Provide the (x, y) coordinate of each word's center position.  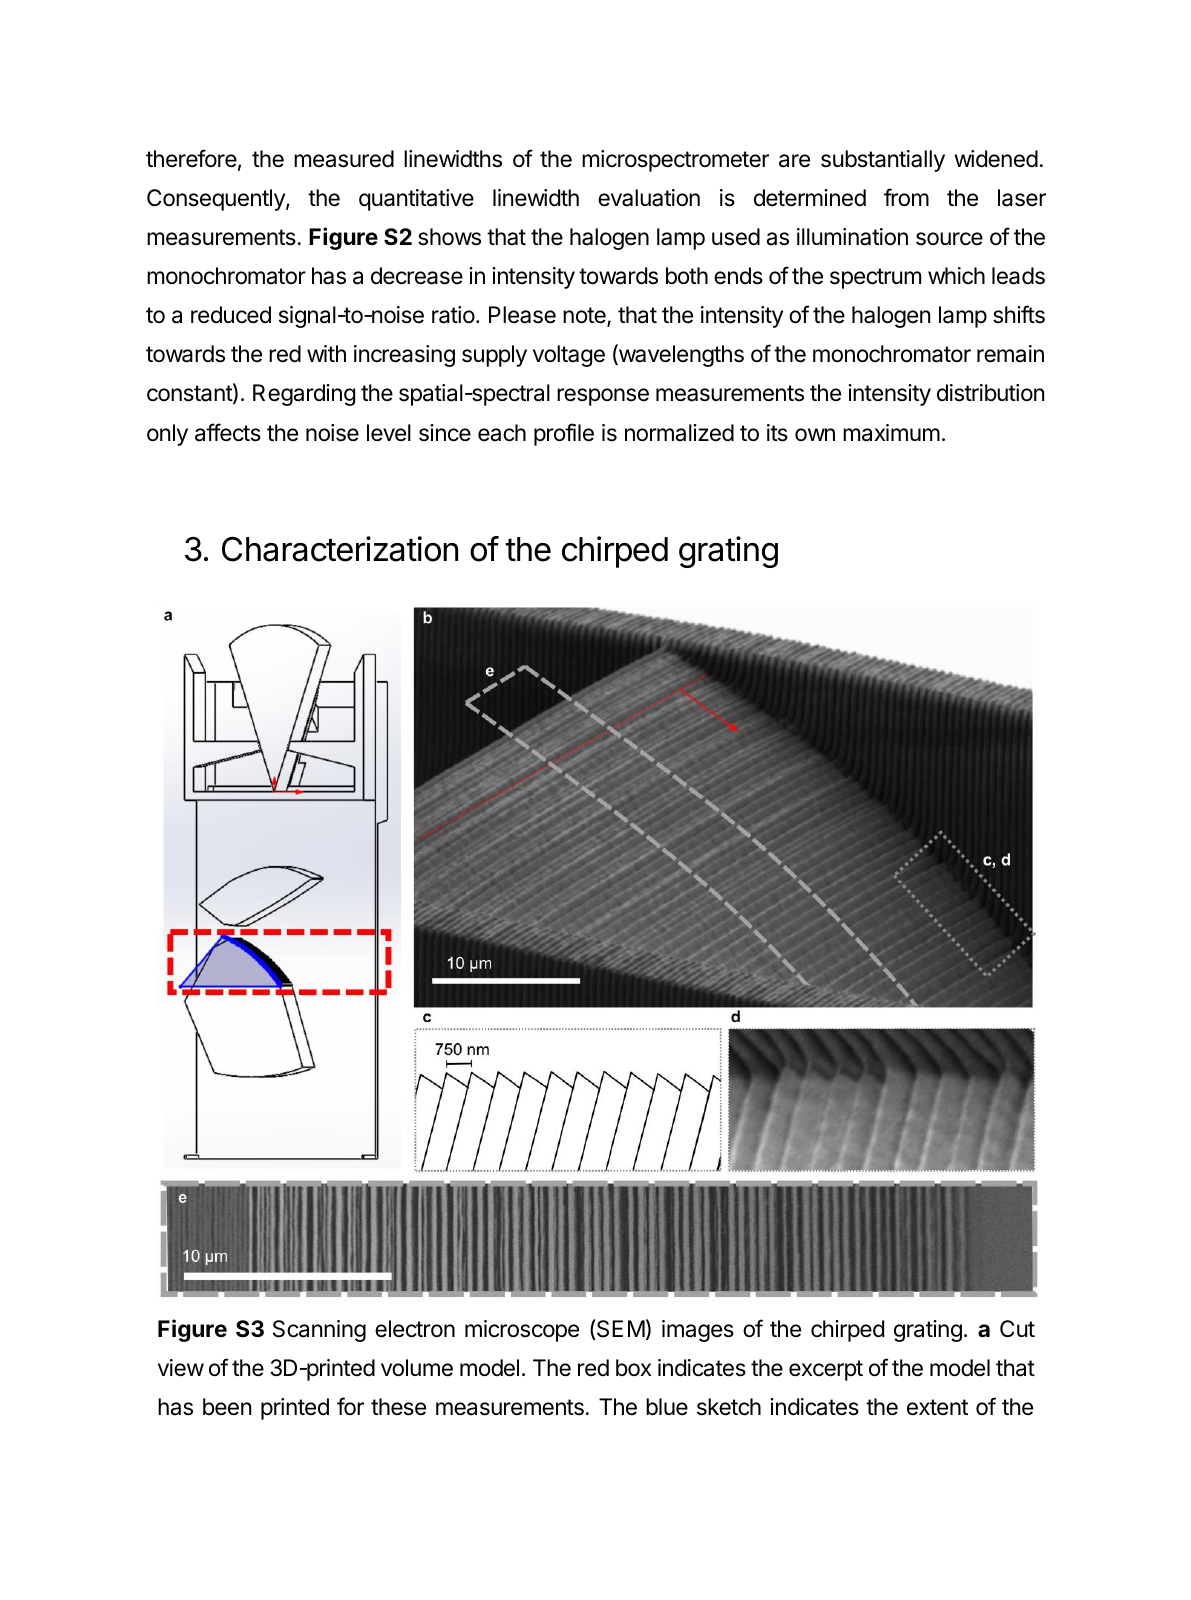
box (633, 1367)
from (906, 197)
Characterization (340, 549)
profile (564, 434)
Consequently (217, 200)
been (227, 1407)
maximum (891, 433)
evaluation (649, 198)
